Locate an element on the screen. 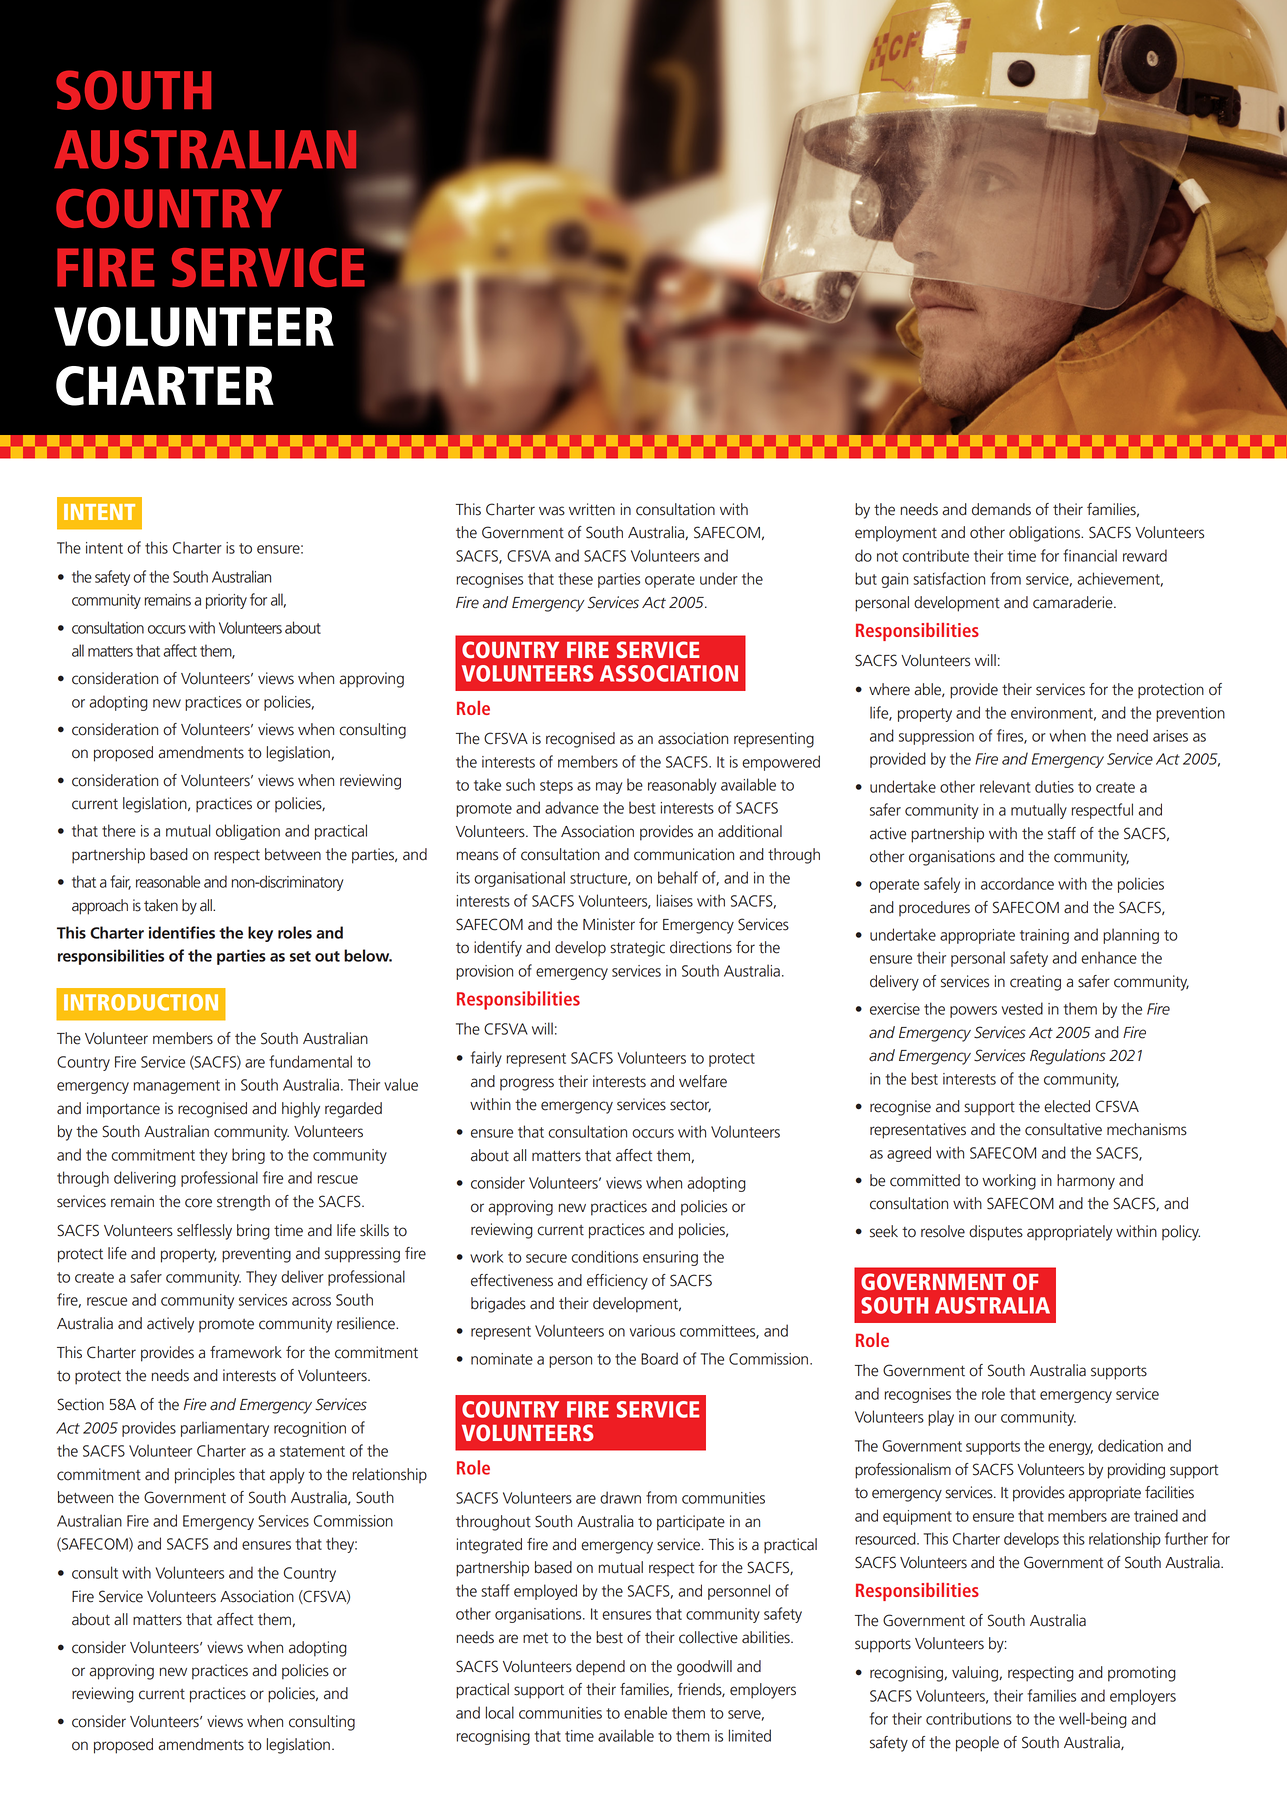  depend is located at coordinates (600, 1668).
